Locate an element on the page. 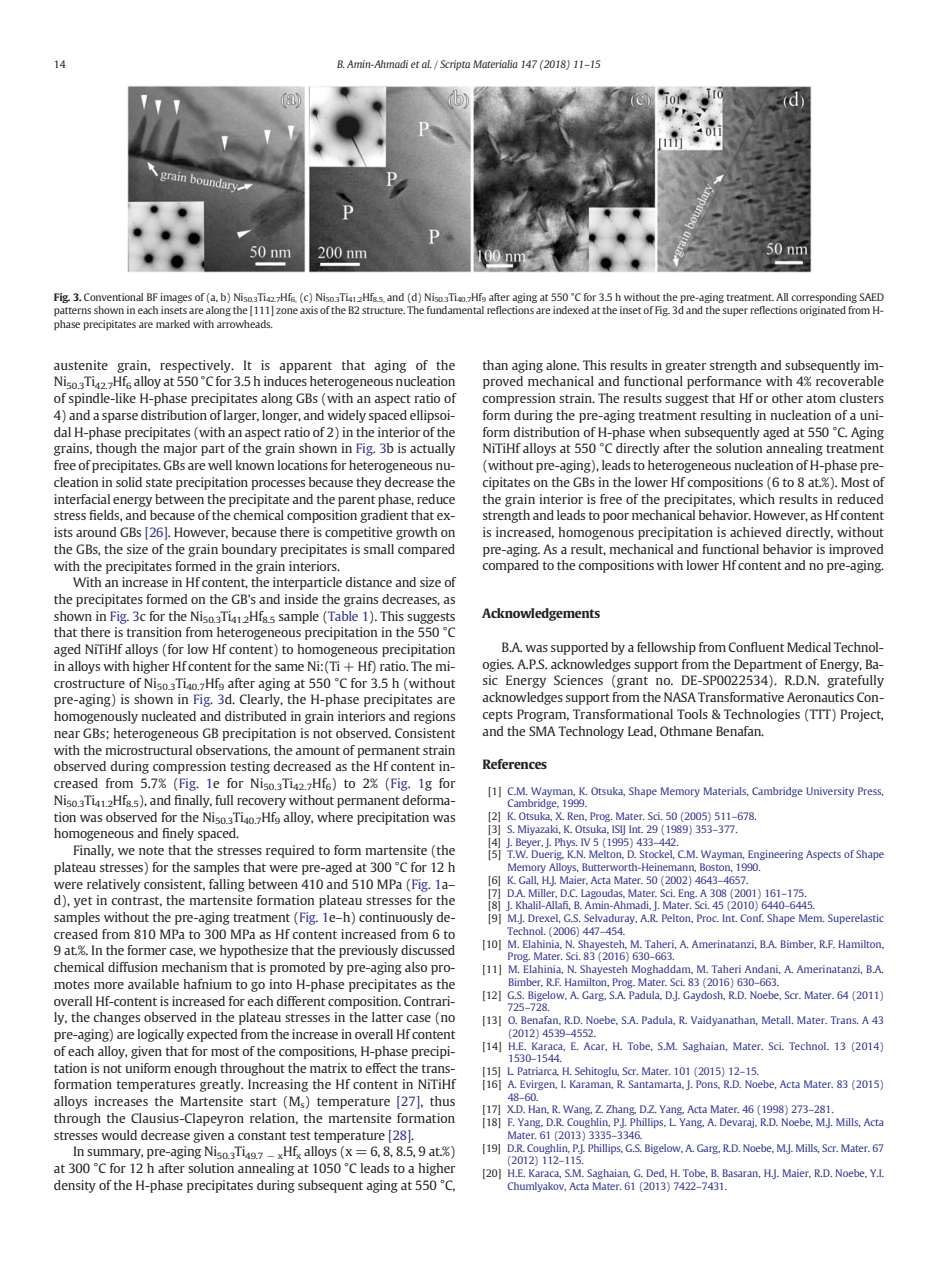 The height and width of the document is (1270, 952). originated is located at coordinates (823, 311).
